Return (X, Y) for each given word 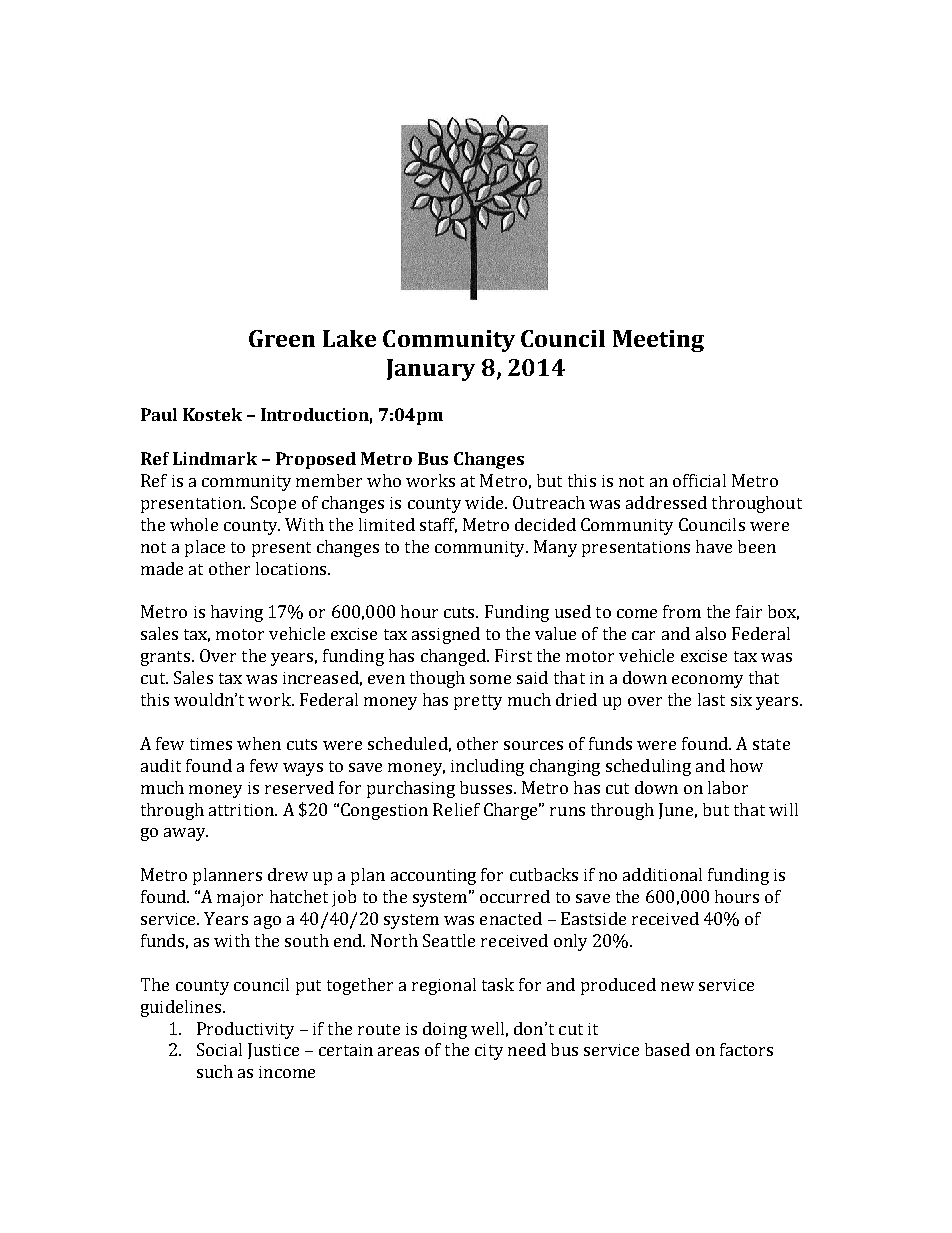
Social (219, 1049)
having (237, 613)
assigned (446, 635)
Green (282, 338)
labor (728, 787)
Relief (456, 809)
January (431, 370)
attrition (242, 810)
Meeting (658, 341)
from (682, 611)
